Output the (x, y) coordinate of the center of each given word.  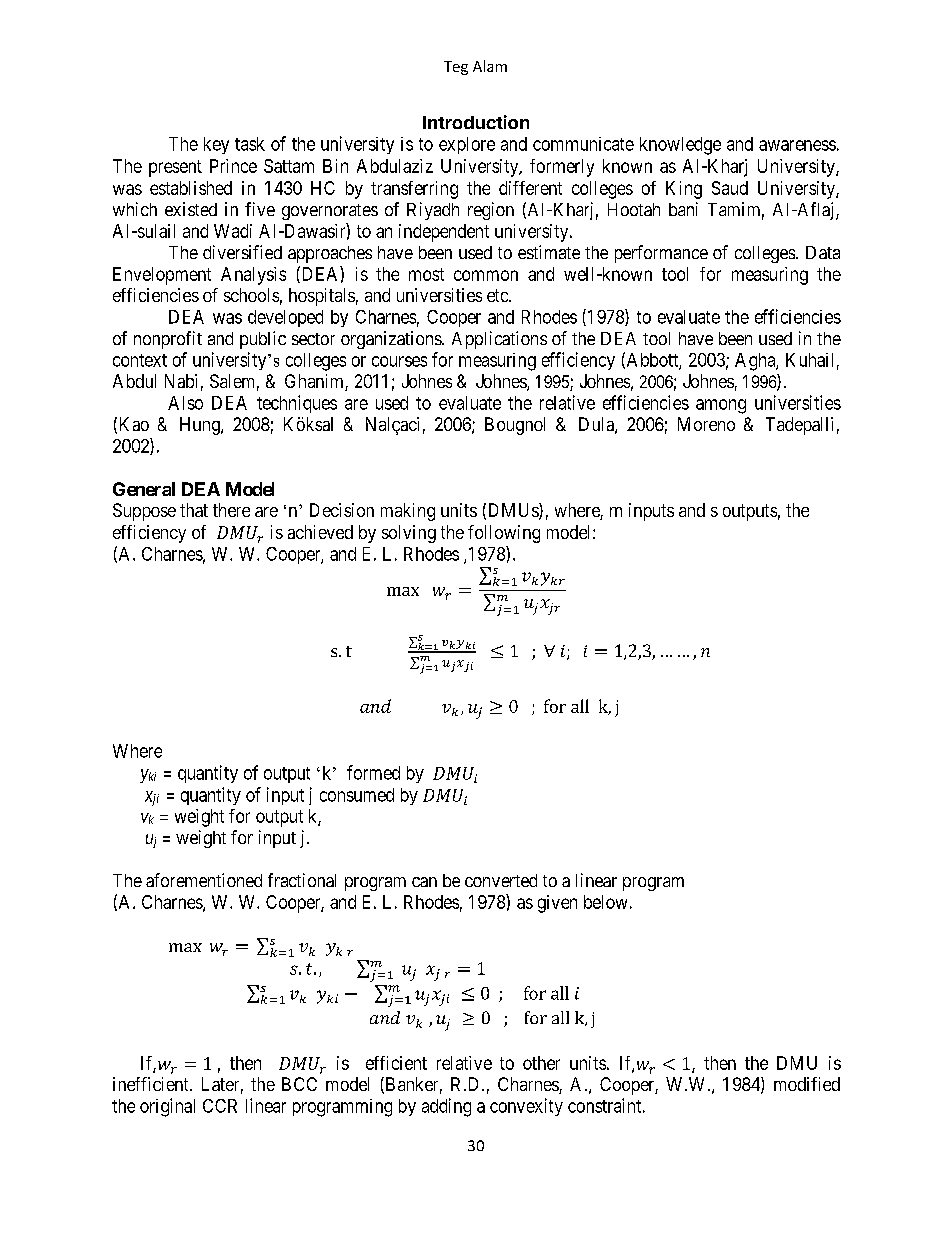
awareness (797, 145)
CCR (220, 1106)
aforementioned (204, 880)
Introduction (476, 122)
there (231, 510)
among (721, 406)
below (605, 902)
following (504, 534)
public (263, 340)
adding (446, 1107)
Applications (499, 340)
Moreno (706, 424)
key (216, 145)
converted (501, 880)
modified (807, 1084)
